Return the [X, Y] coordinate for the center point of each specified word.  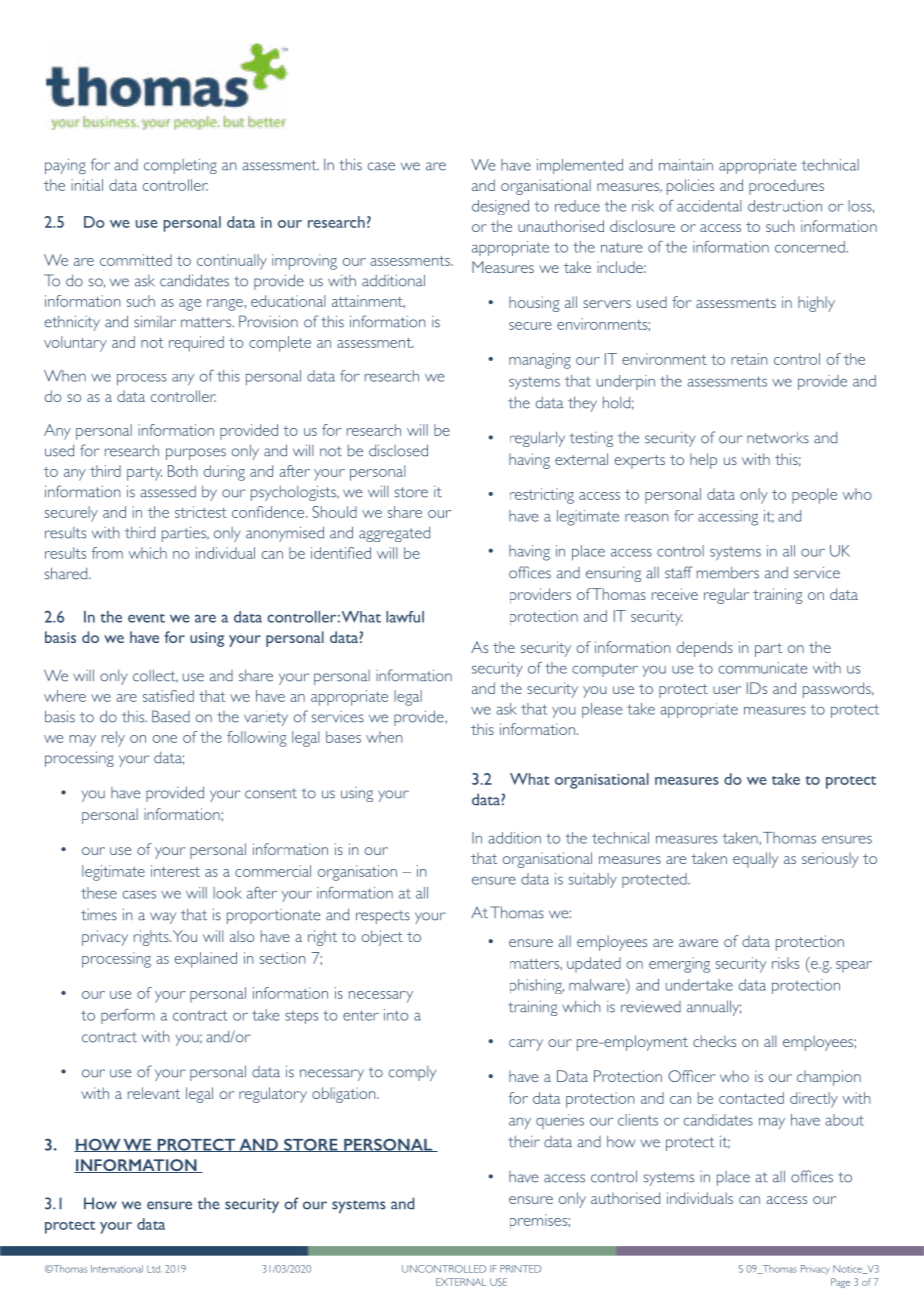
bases [343, 737]
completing [180, 166]
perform [128, 1016]
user [727, 690]
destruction [785, 206]
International [117, 1269]
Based [171, 716]
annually [714, 1008]
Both [183, 471]
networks [778, 438]
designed [500, 207]
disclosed [398, 450]
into [396, 1015]
